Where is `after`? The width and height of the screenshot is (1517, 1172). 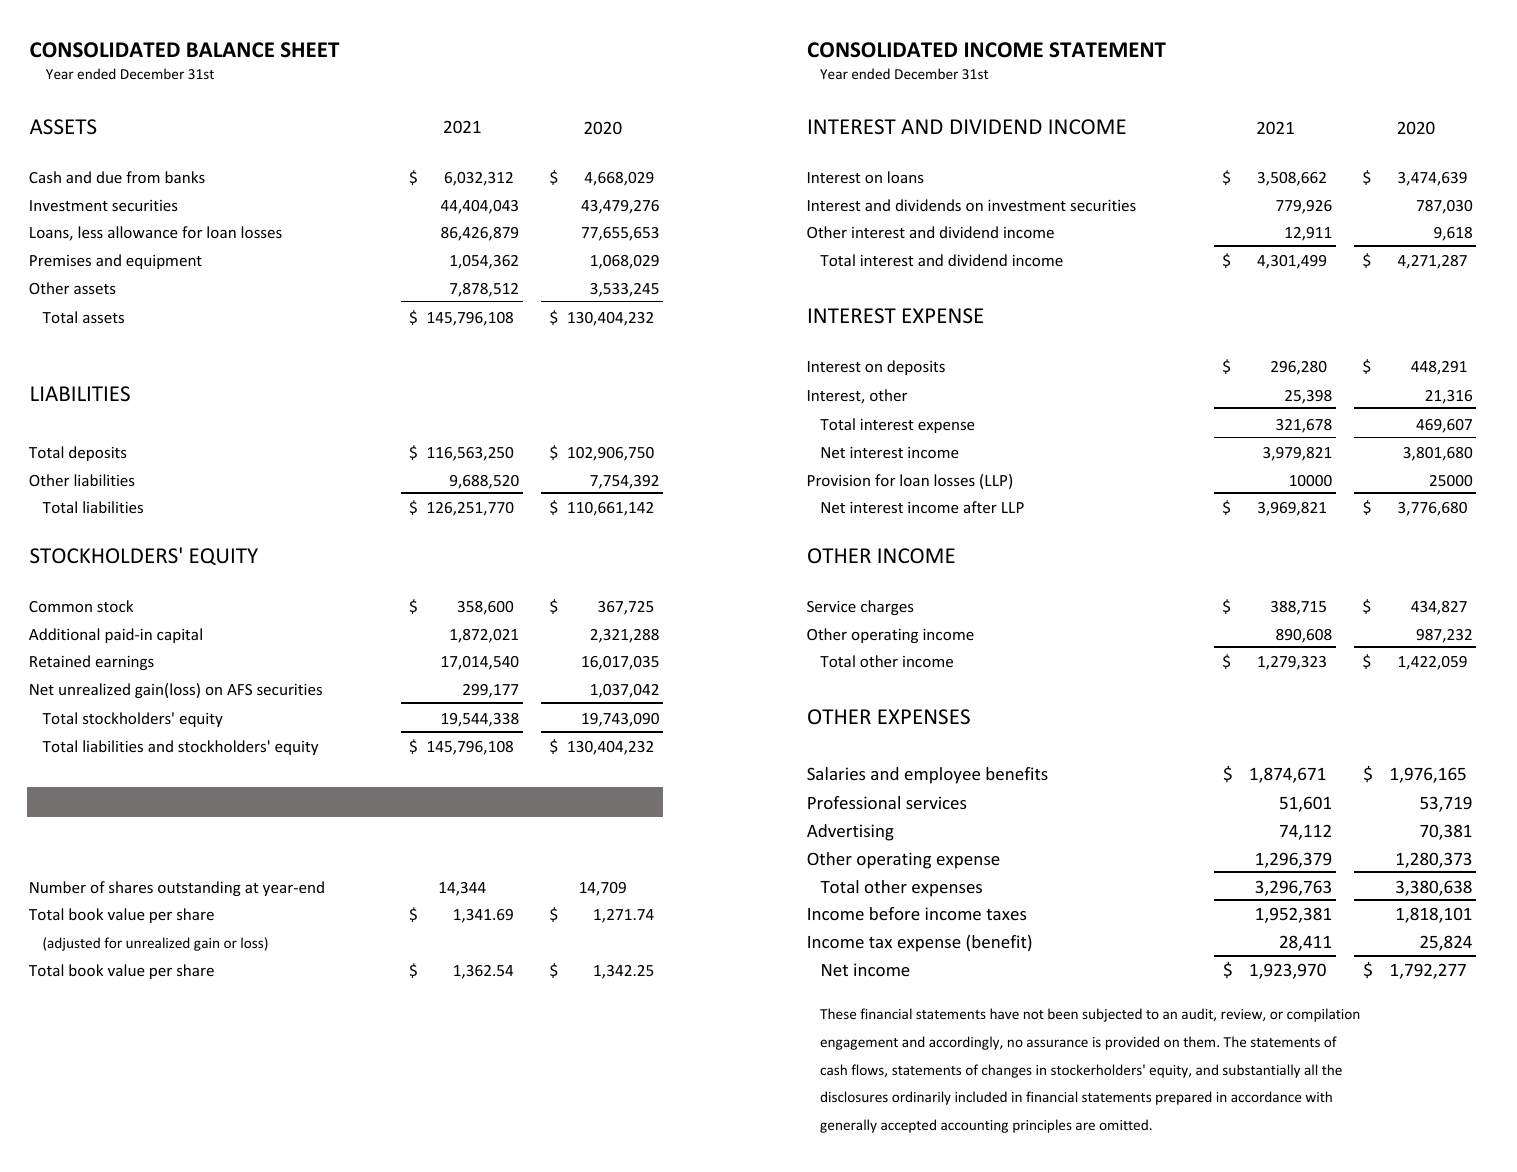 after is located at coordinates (980, 507).
